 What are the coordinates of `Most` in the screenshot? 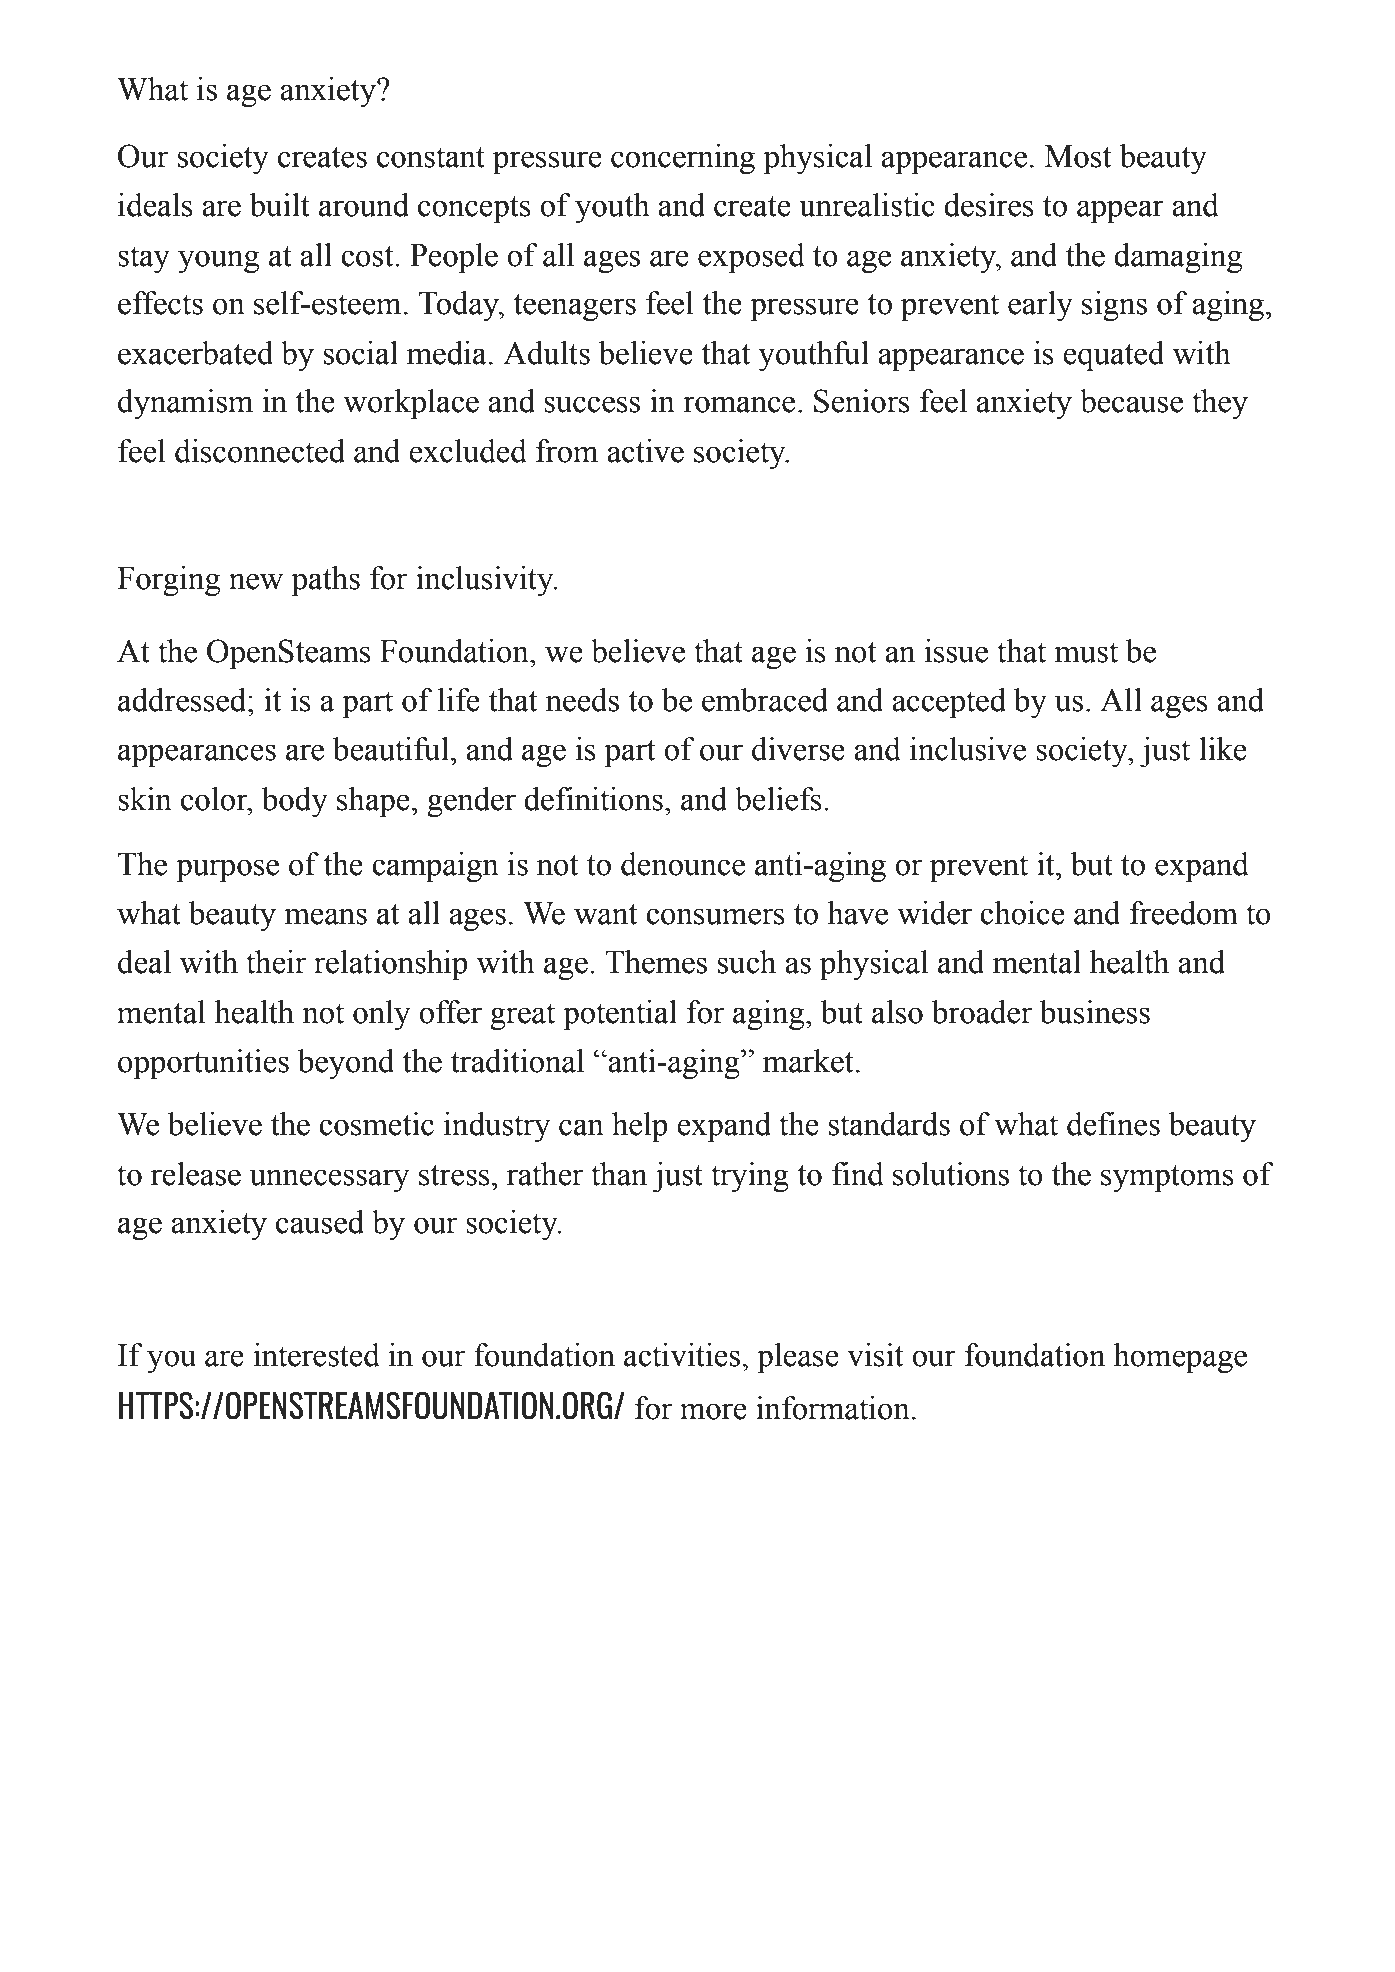 It's located at (1078, 156).
